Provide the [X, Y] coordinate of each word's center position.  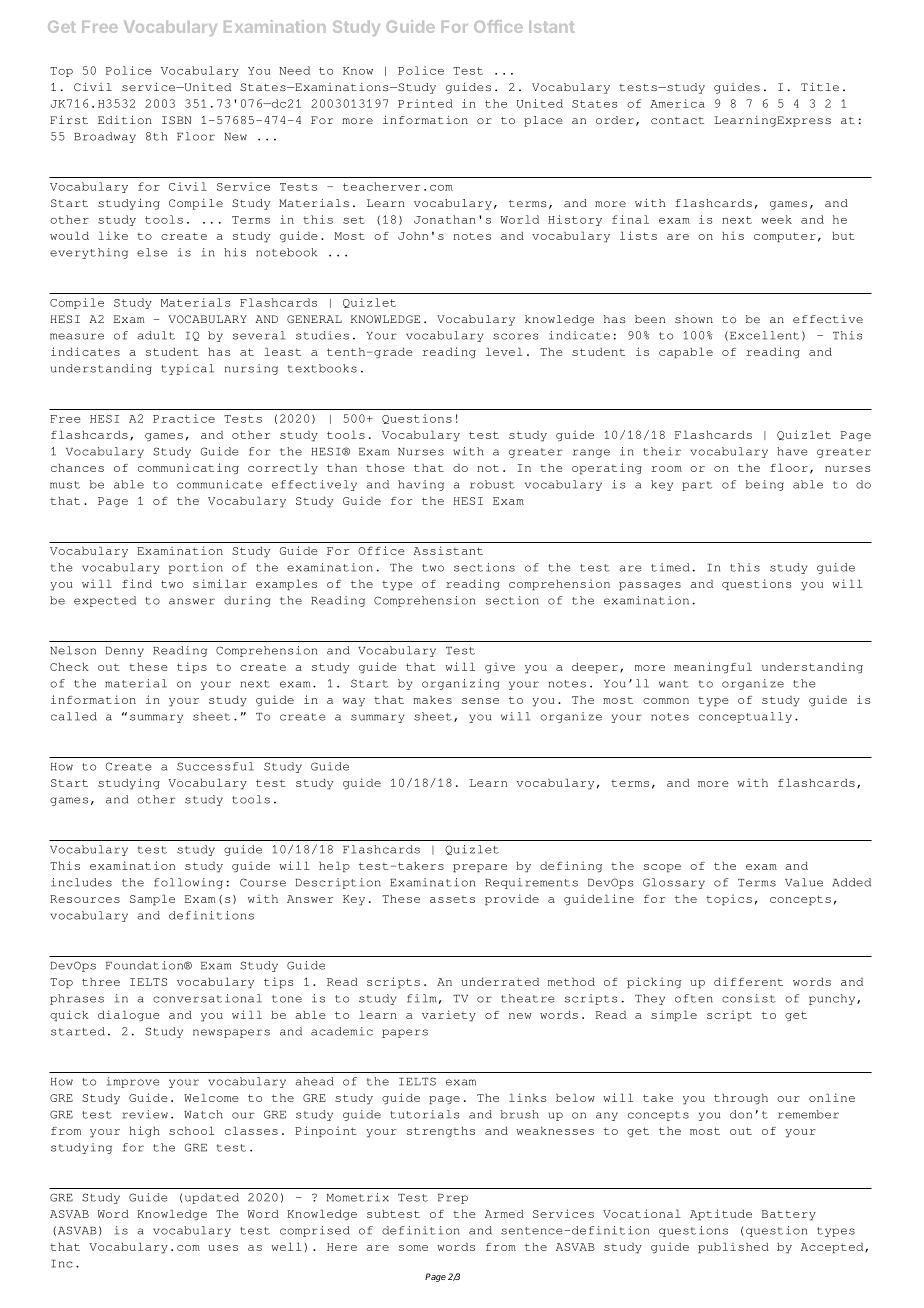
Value [804, 882]
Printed [425, 103]
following [188, 883]
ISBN [176, 120]
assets [452, 899]
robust [492, 484]
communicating [188, 469]
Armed [504, 1214]
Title [820, 87]
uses [223, 1248]
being [765, 485]
